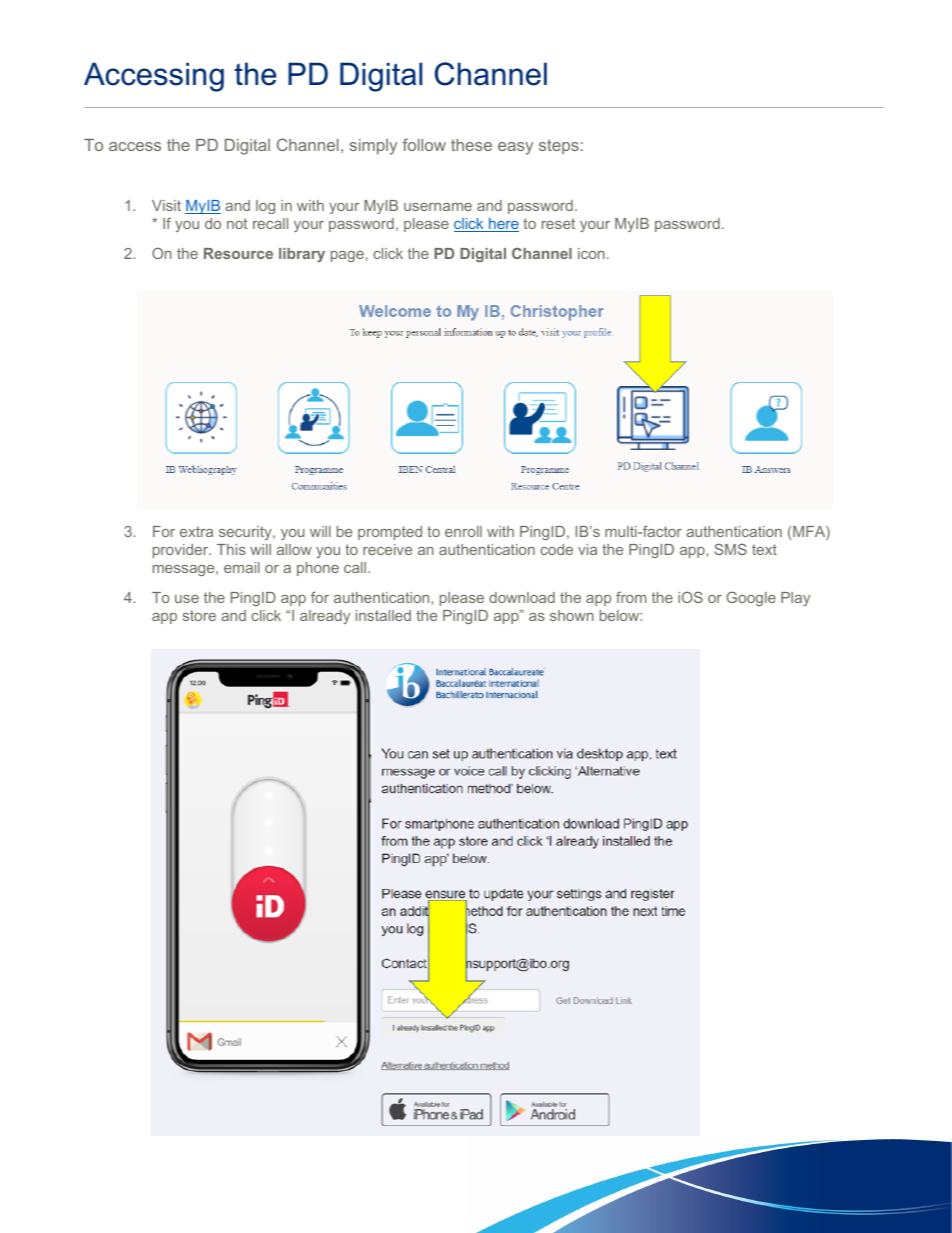  What do you see at coordinates (199, 615) in the image?
I see `store` at bounding box center [199, 615].
